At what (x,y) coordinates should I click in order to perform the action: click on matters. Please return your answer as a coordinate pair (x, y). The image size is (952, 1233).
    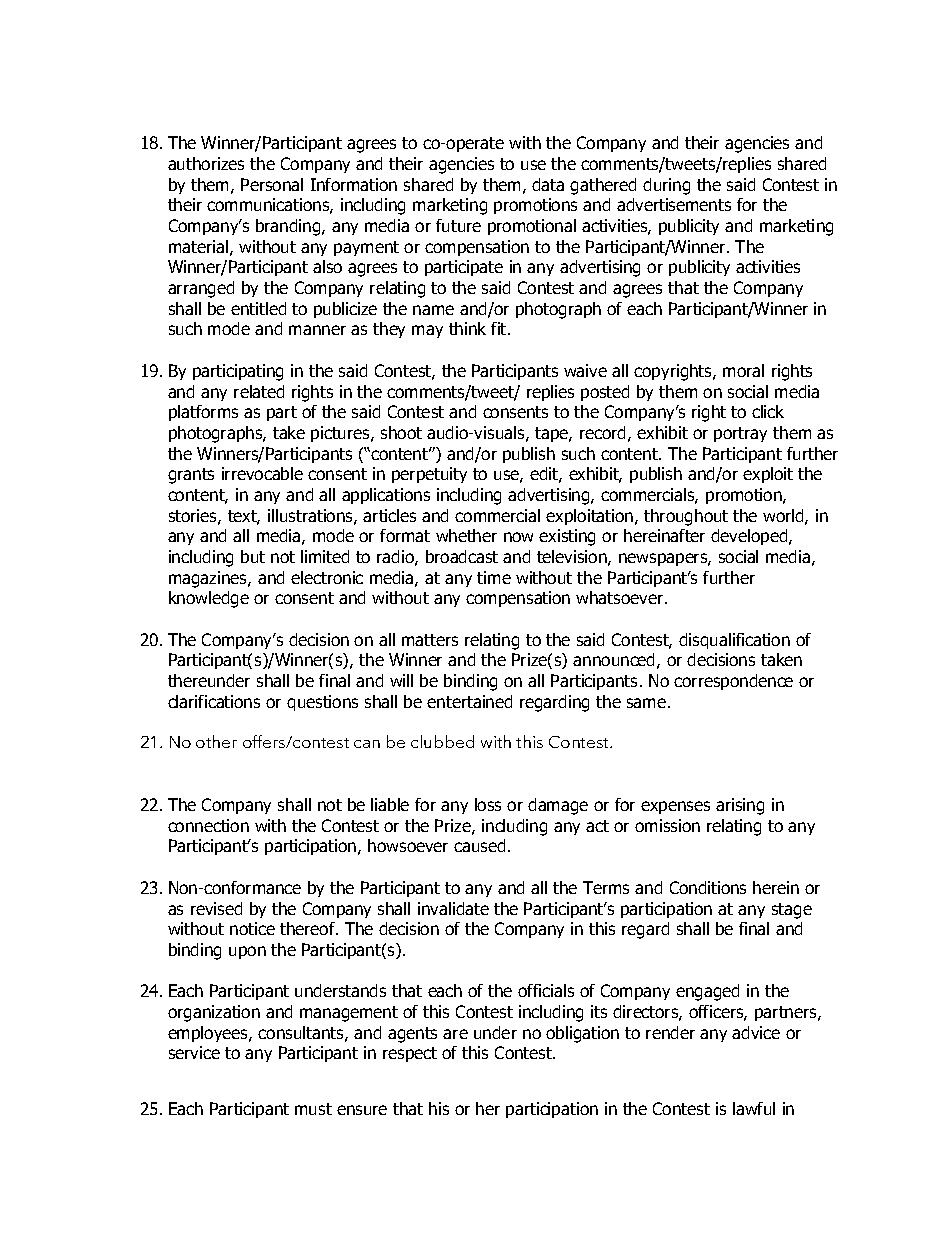
    Looking at the image, I should click on (430, 640).
